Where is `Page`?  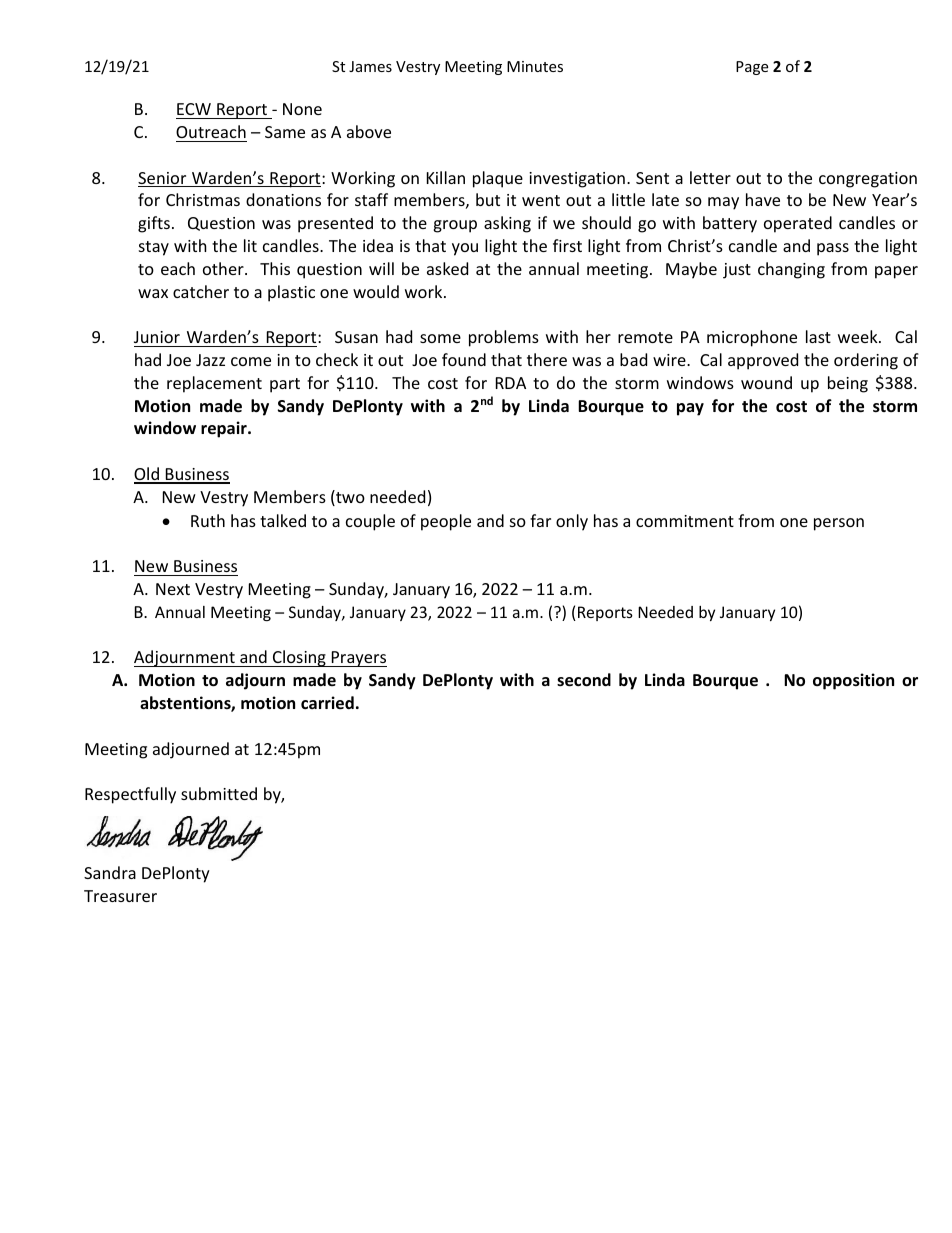
Page is located at coordinates (752, 68).
